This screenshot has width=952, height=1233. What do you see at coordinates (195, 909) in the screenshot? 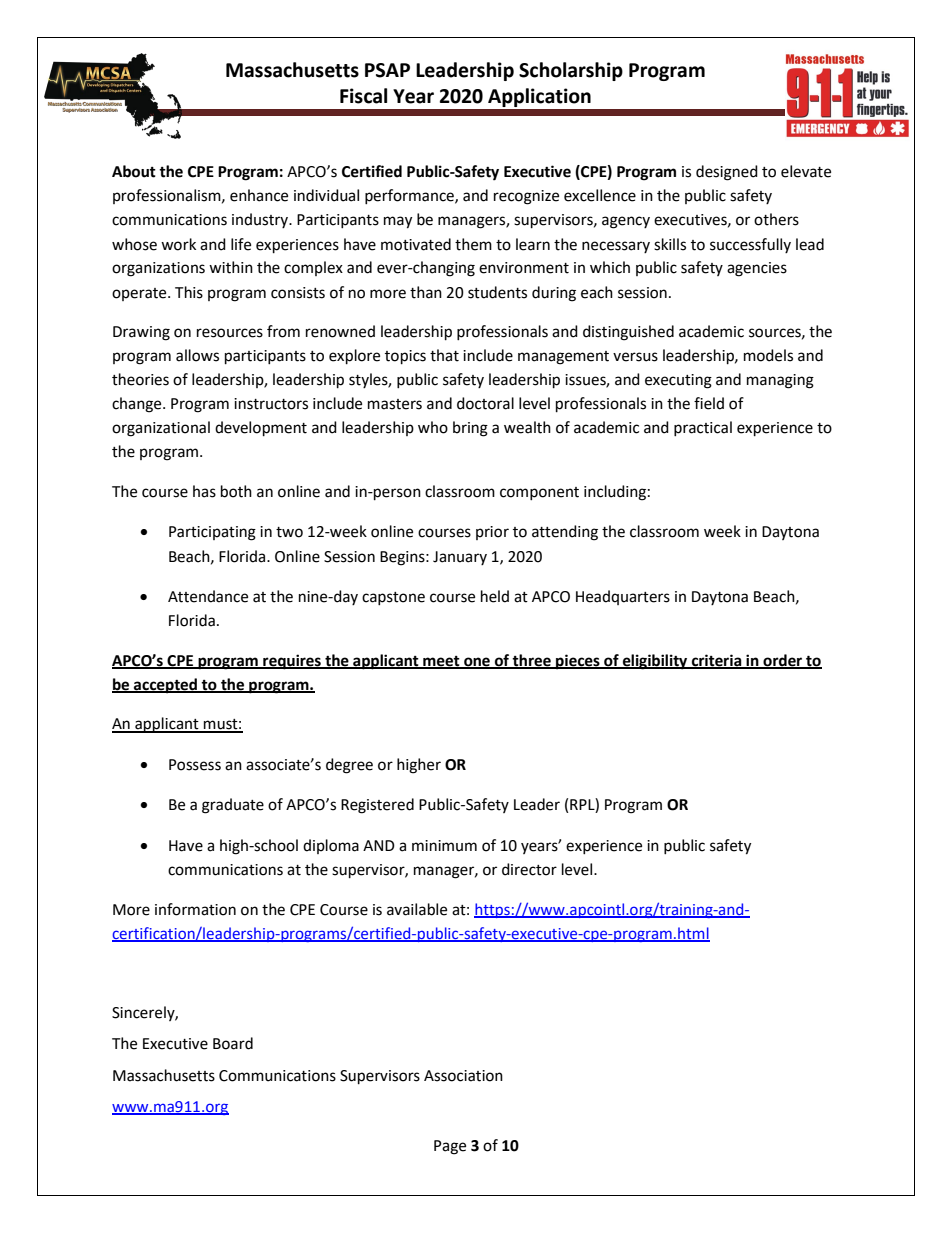
I see `information` at bounding box center [195, 909].
